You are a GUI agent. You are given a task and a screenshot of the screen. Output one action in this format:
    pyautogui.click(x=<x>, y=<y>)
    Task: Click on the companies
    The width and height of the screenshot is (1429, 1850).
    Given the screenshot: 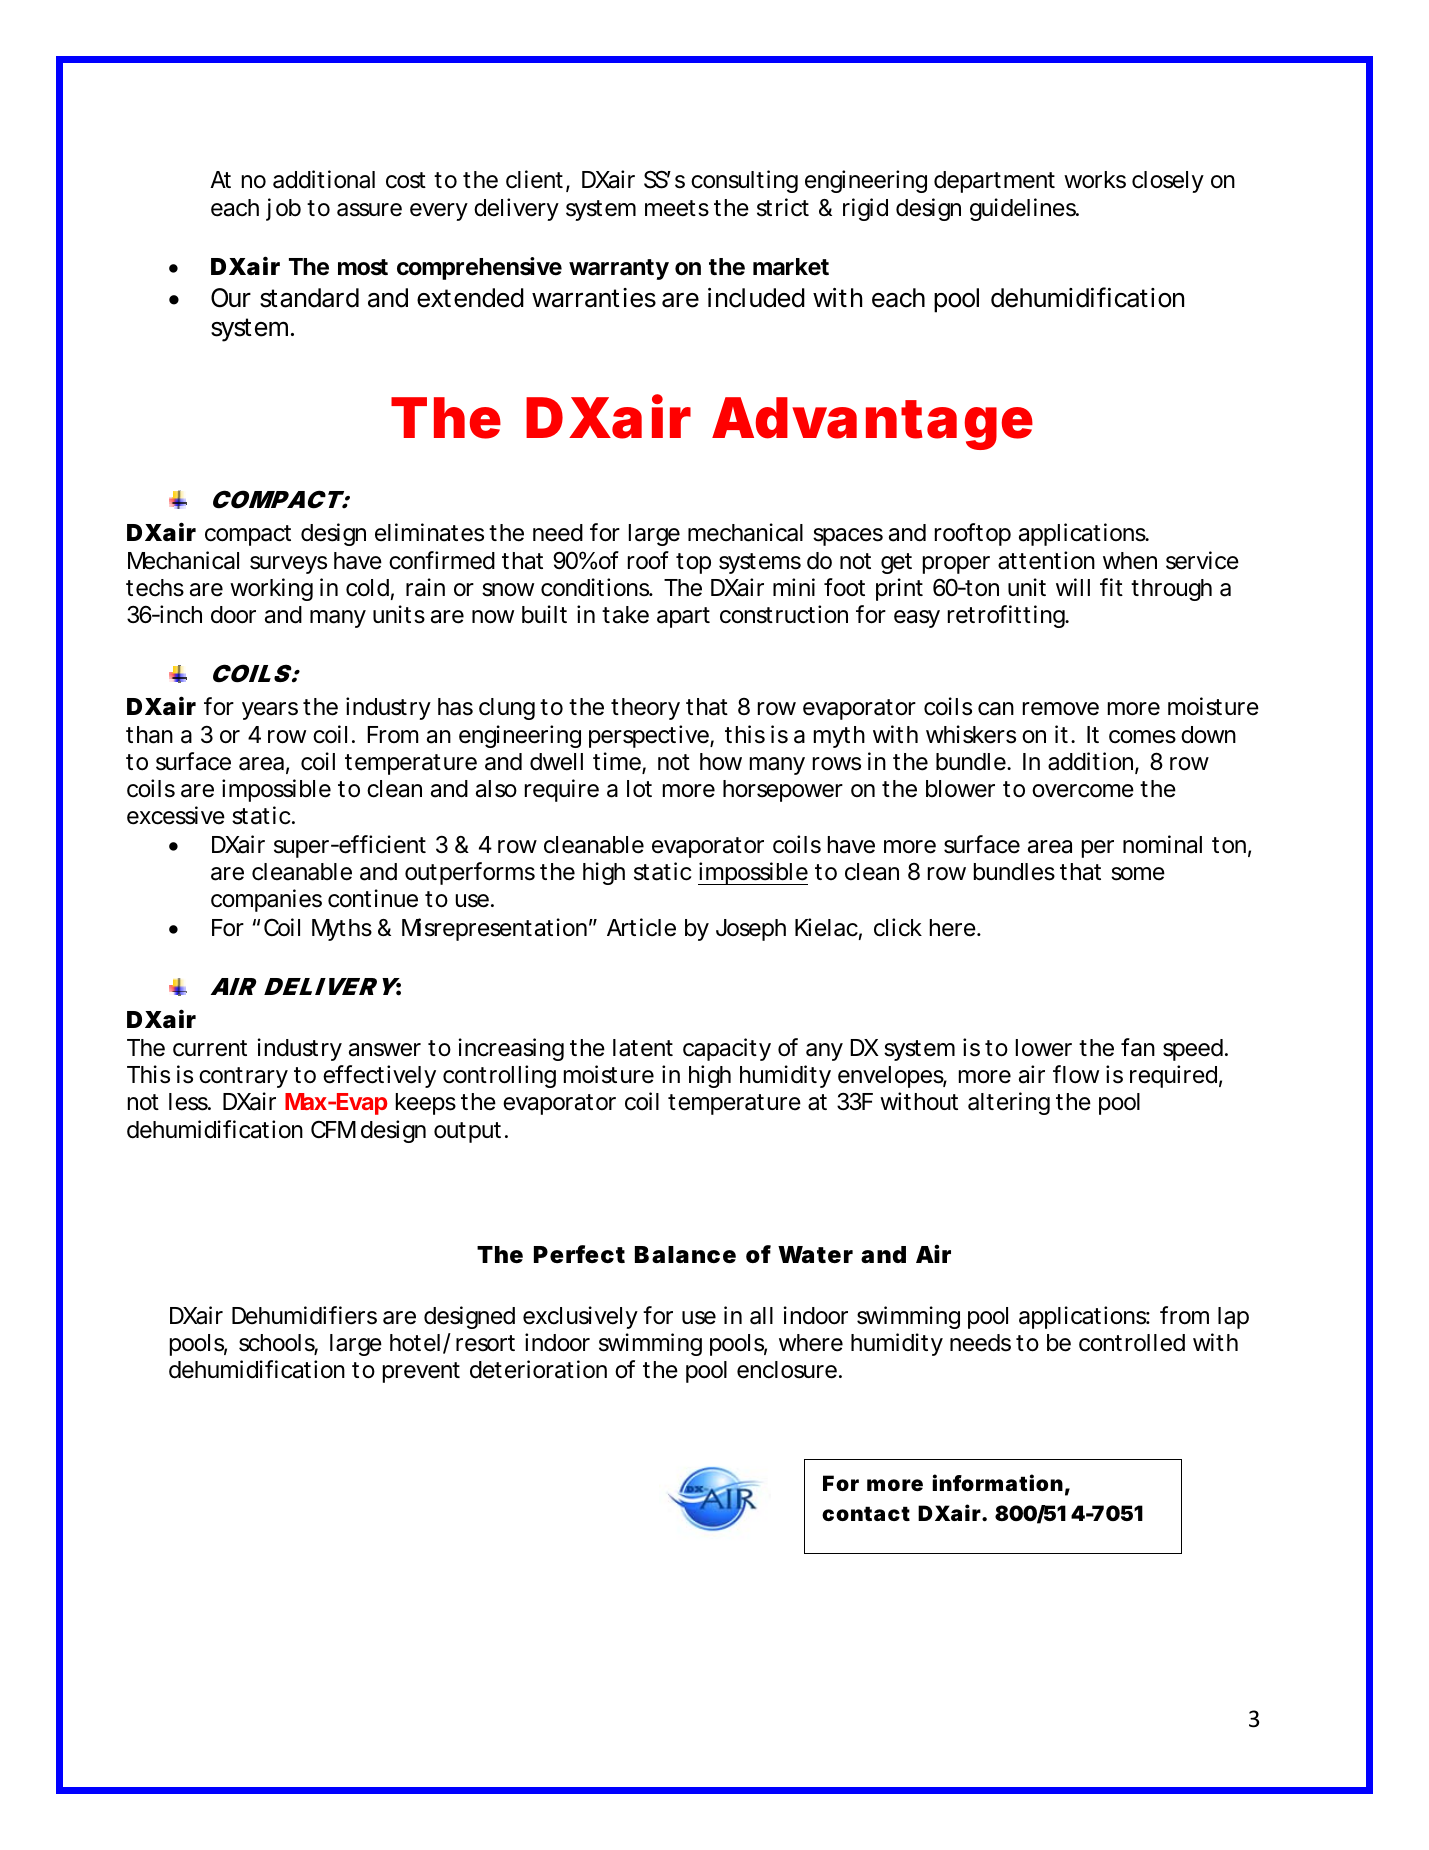 What is the action you would take?
    pyautogui.click(x=266, y=900)
